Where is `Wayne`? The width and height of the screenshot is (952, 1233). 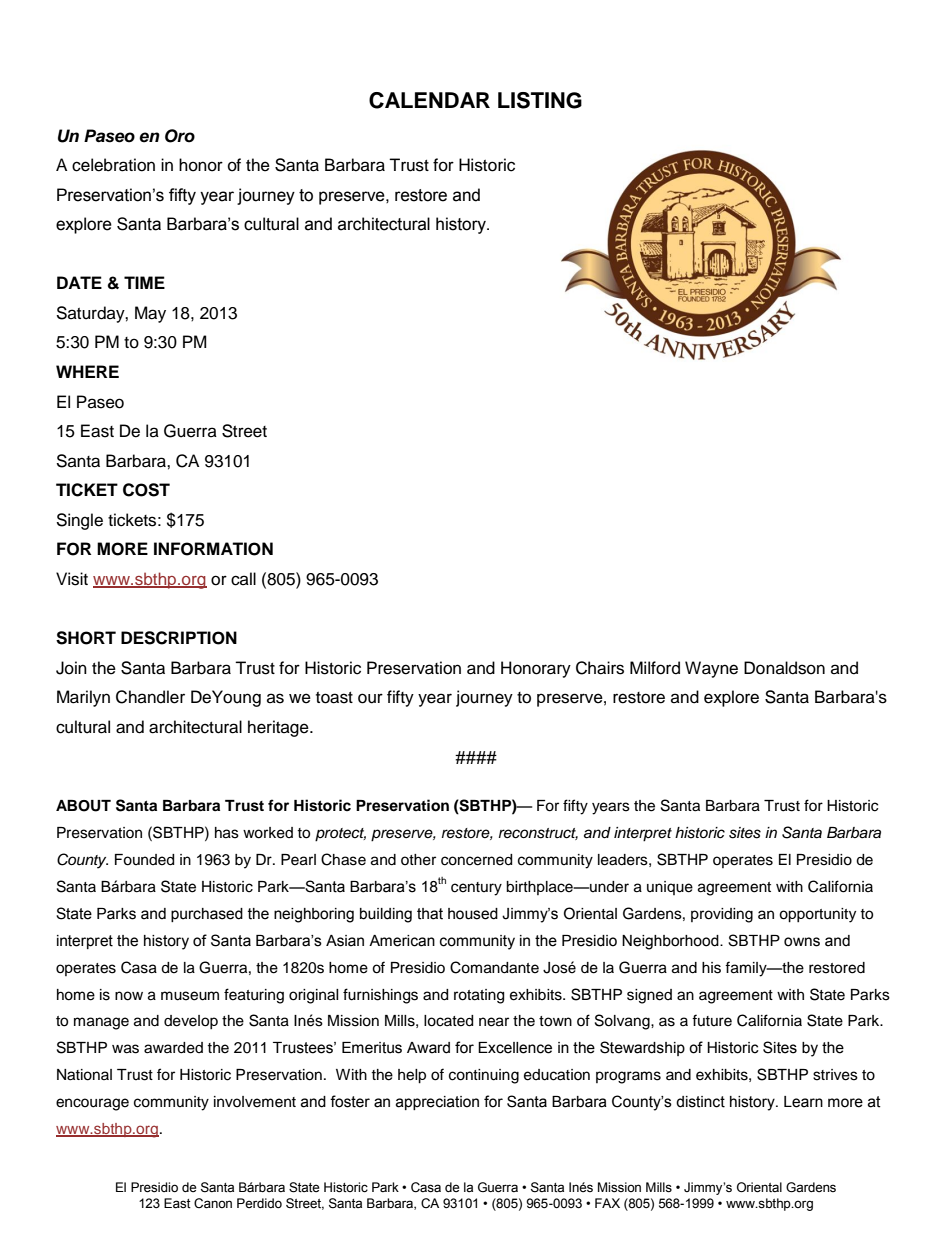 Wayne is located at coordinates (711, 669).
